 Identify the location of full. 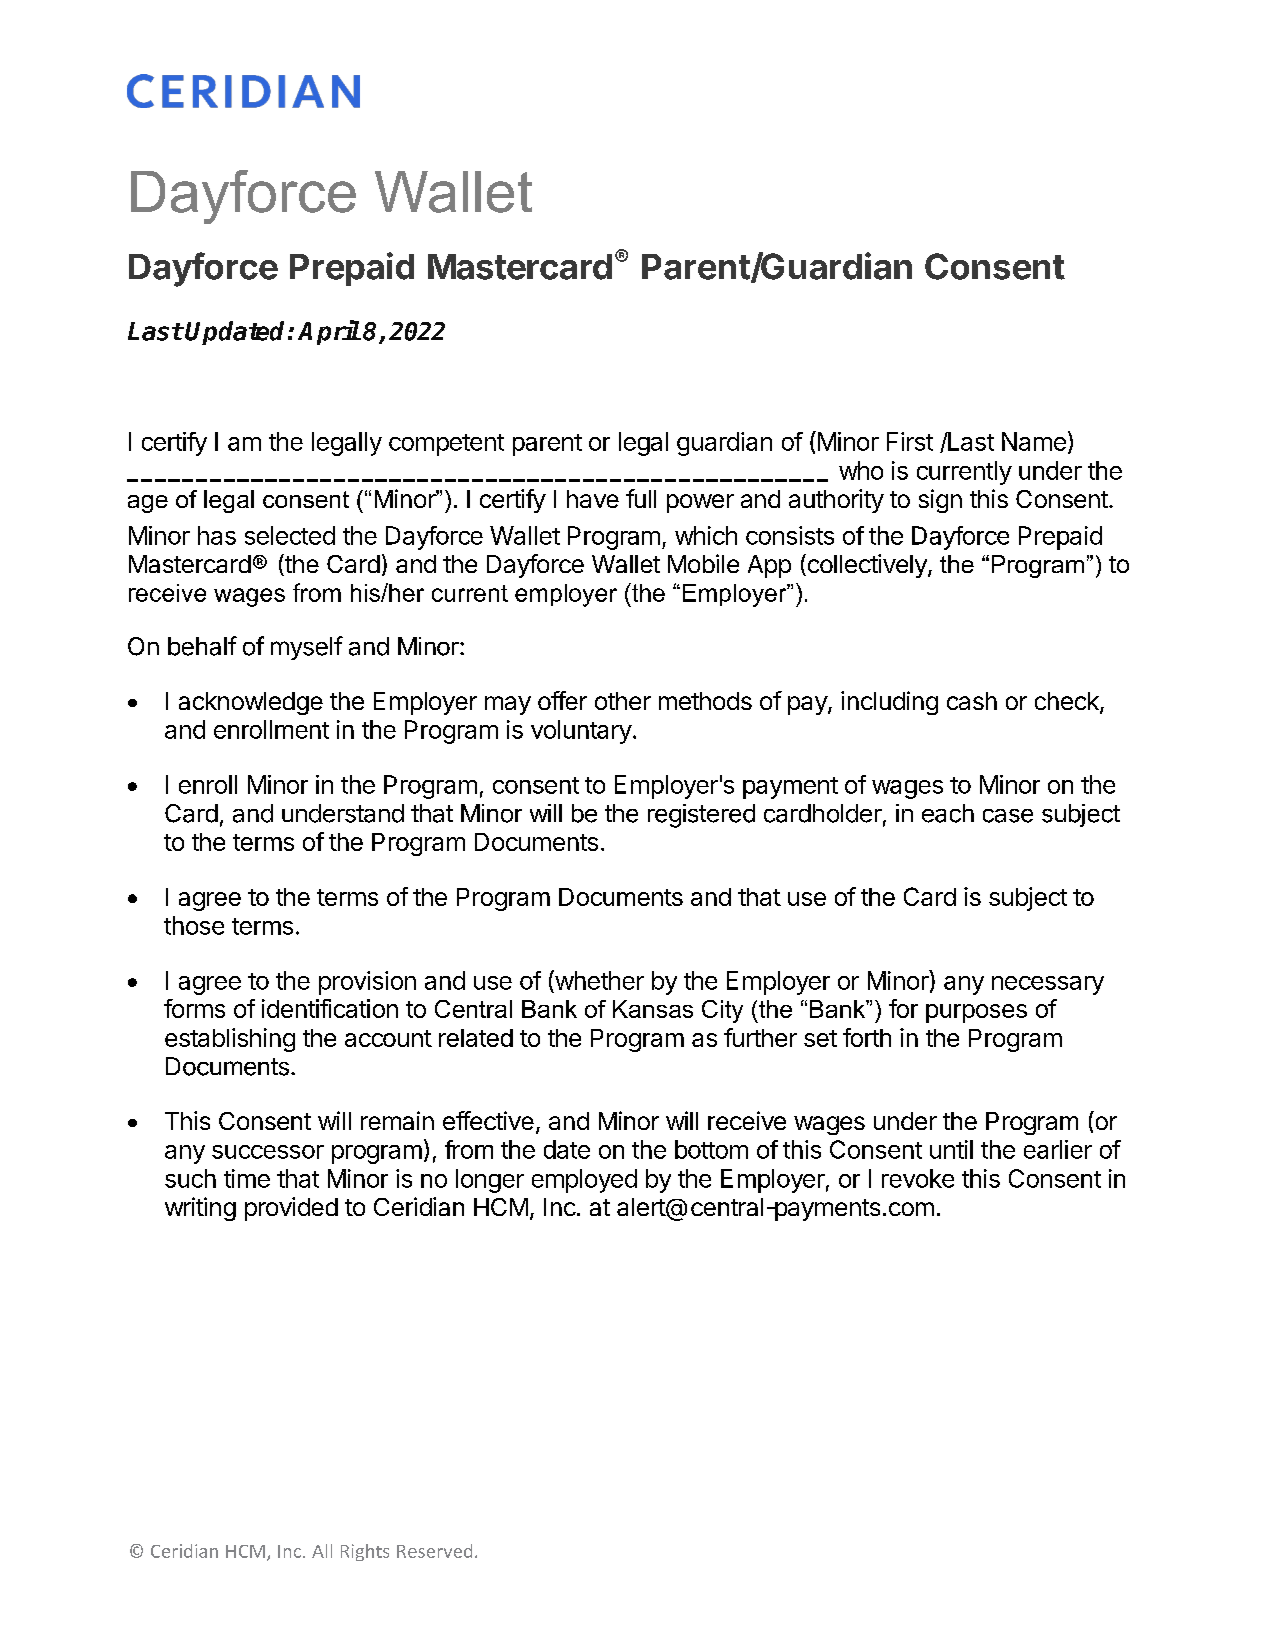
(641, 498).
